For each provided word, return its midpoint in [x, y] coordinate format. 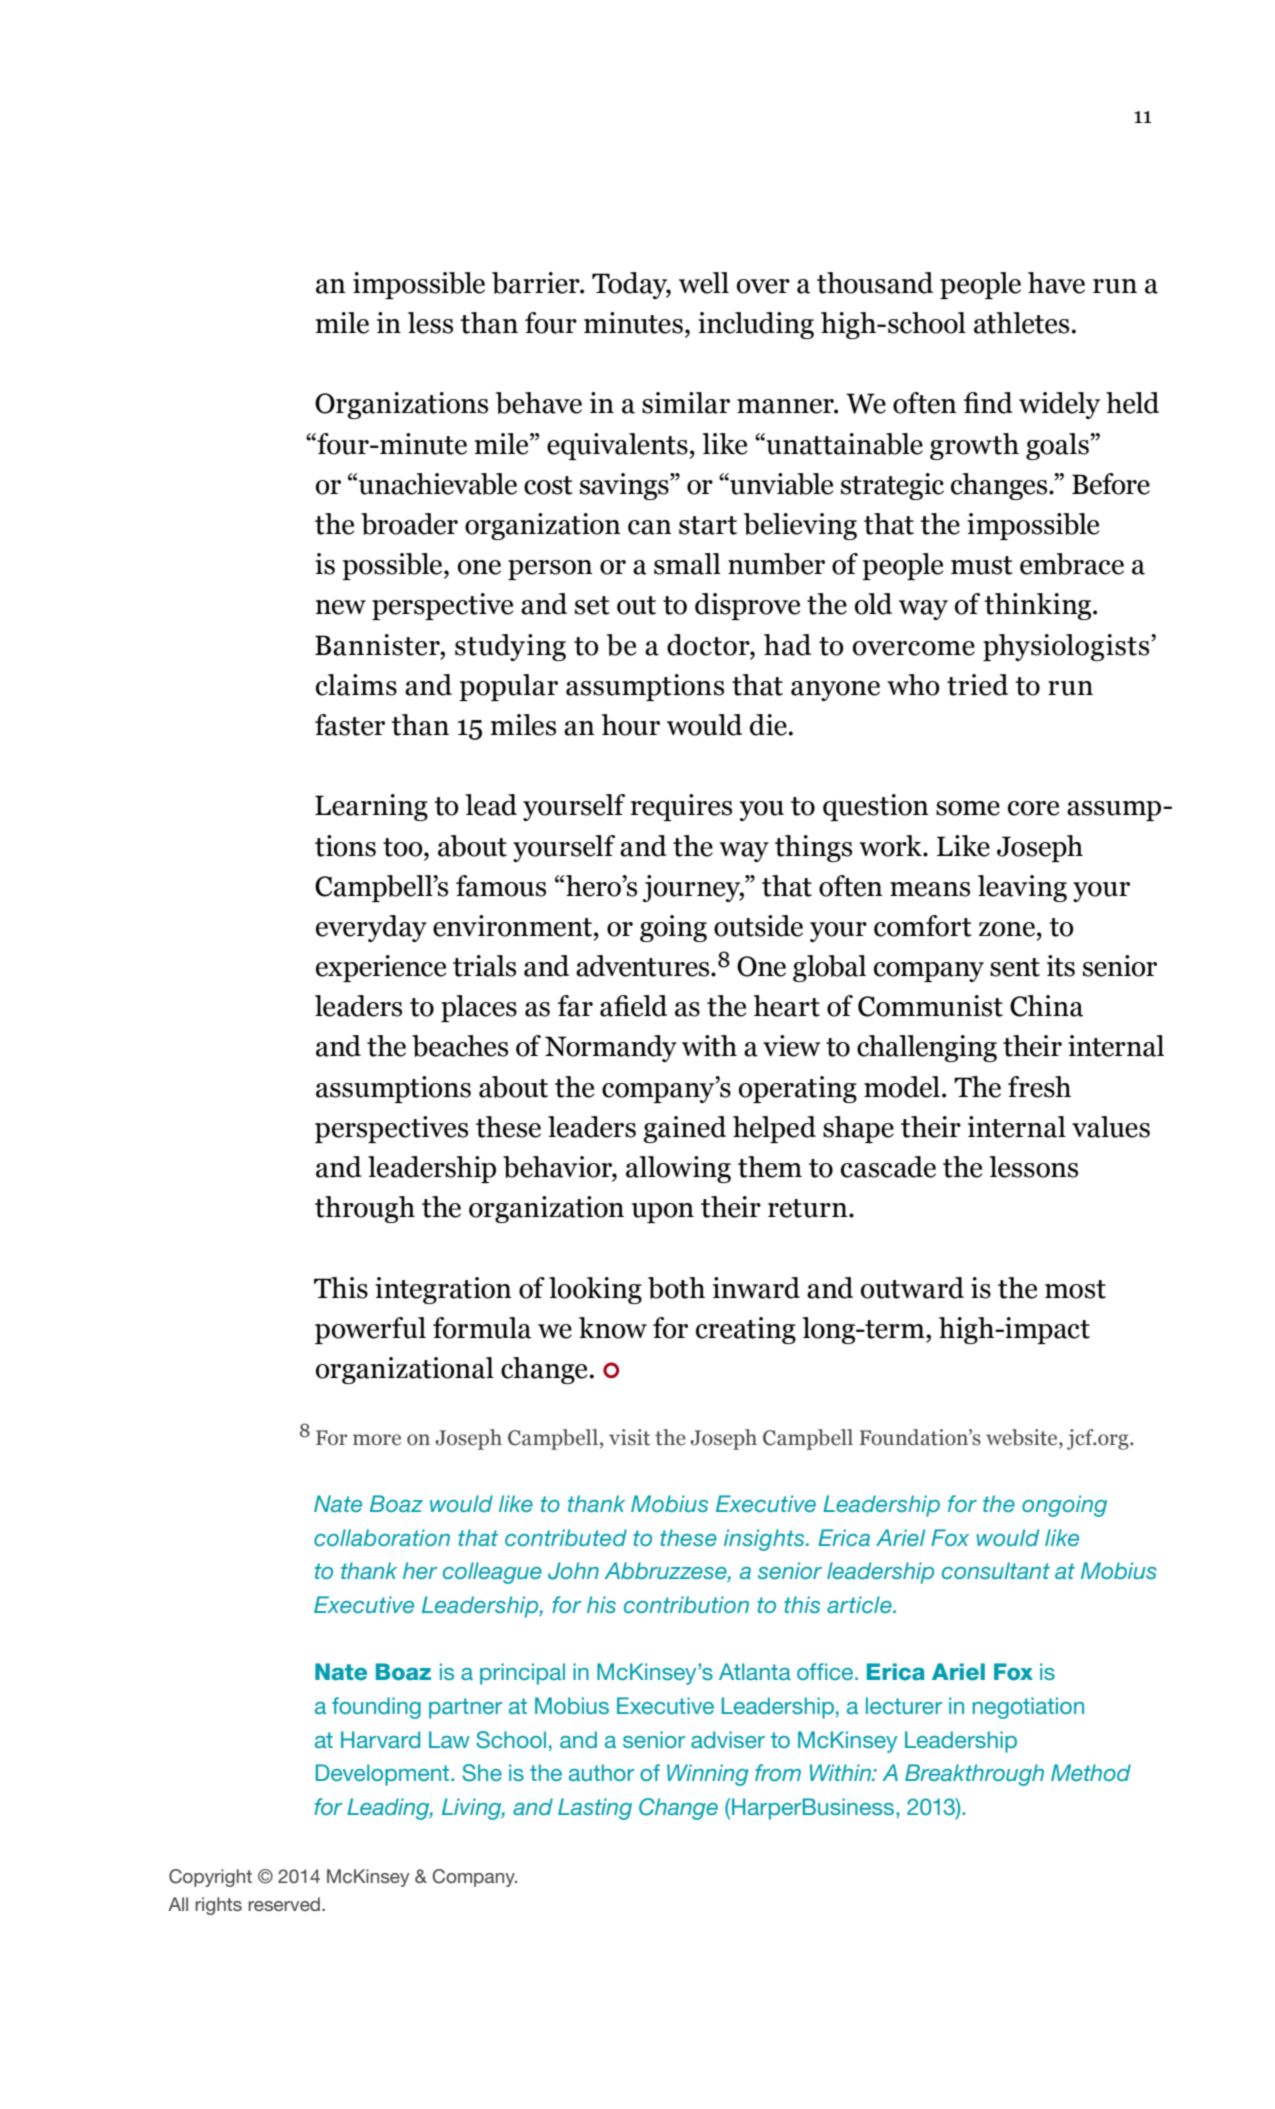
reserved [284, 1904]
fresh [1039, 1087]
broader [409, 524]
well [704, 283]
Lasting [595, 1809]
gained [685, 1129]
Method [1091, 1772]
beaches [460, 1046]
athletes [1021, 323]
